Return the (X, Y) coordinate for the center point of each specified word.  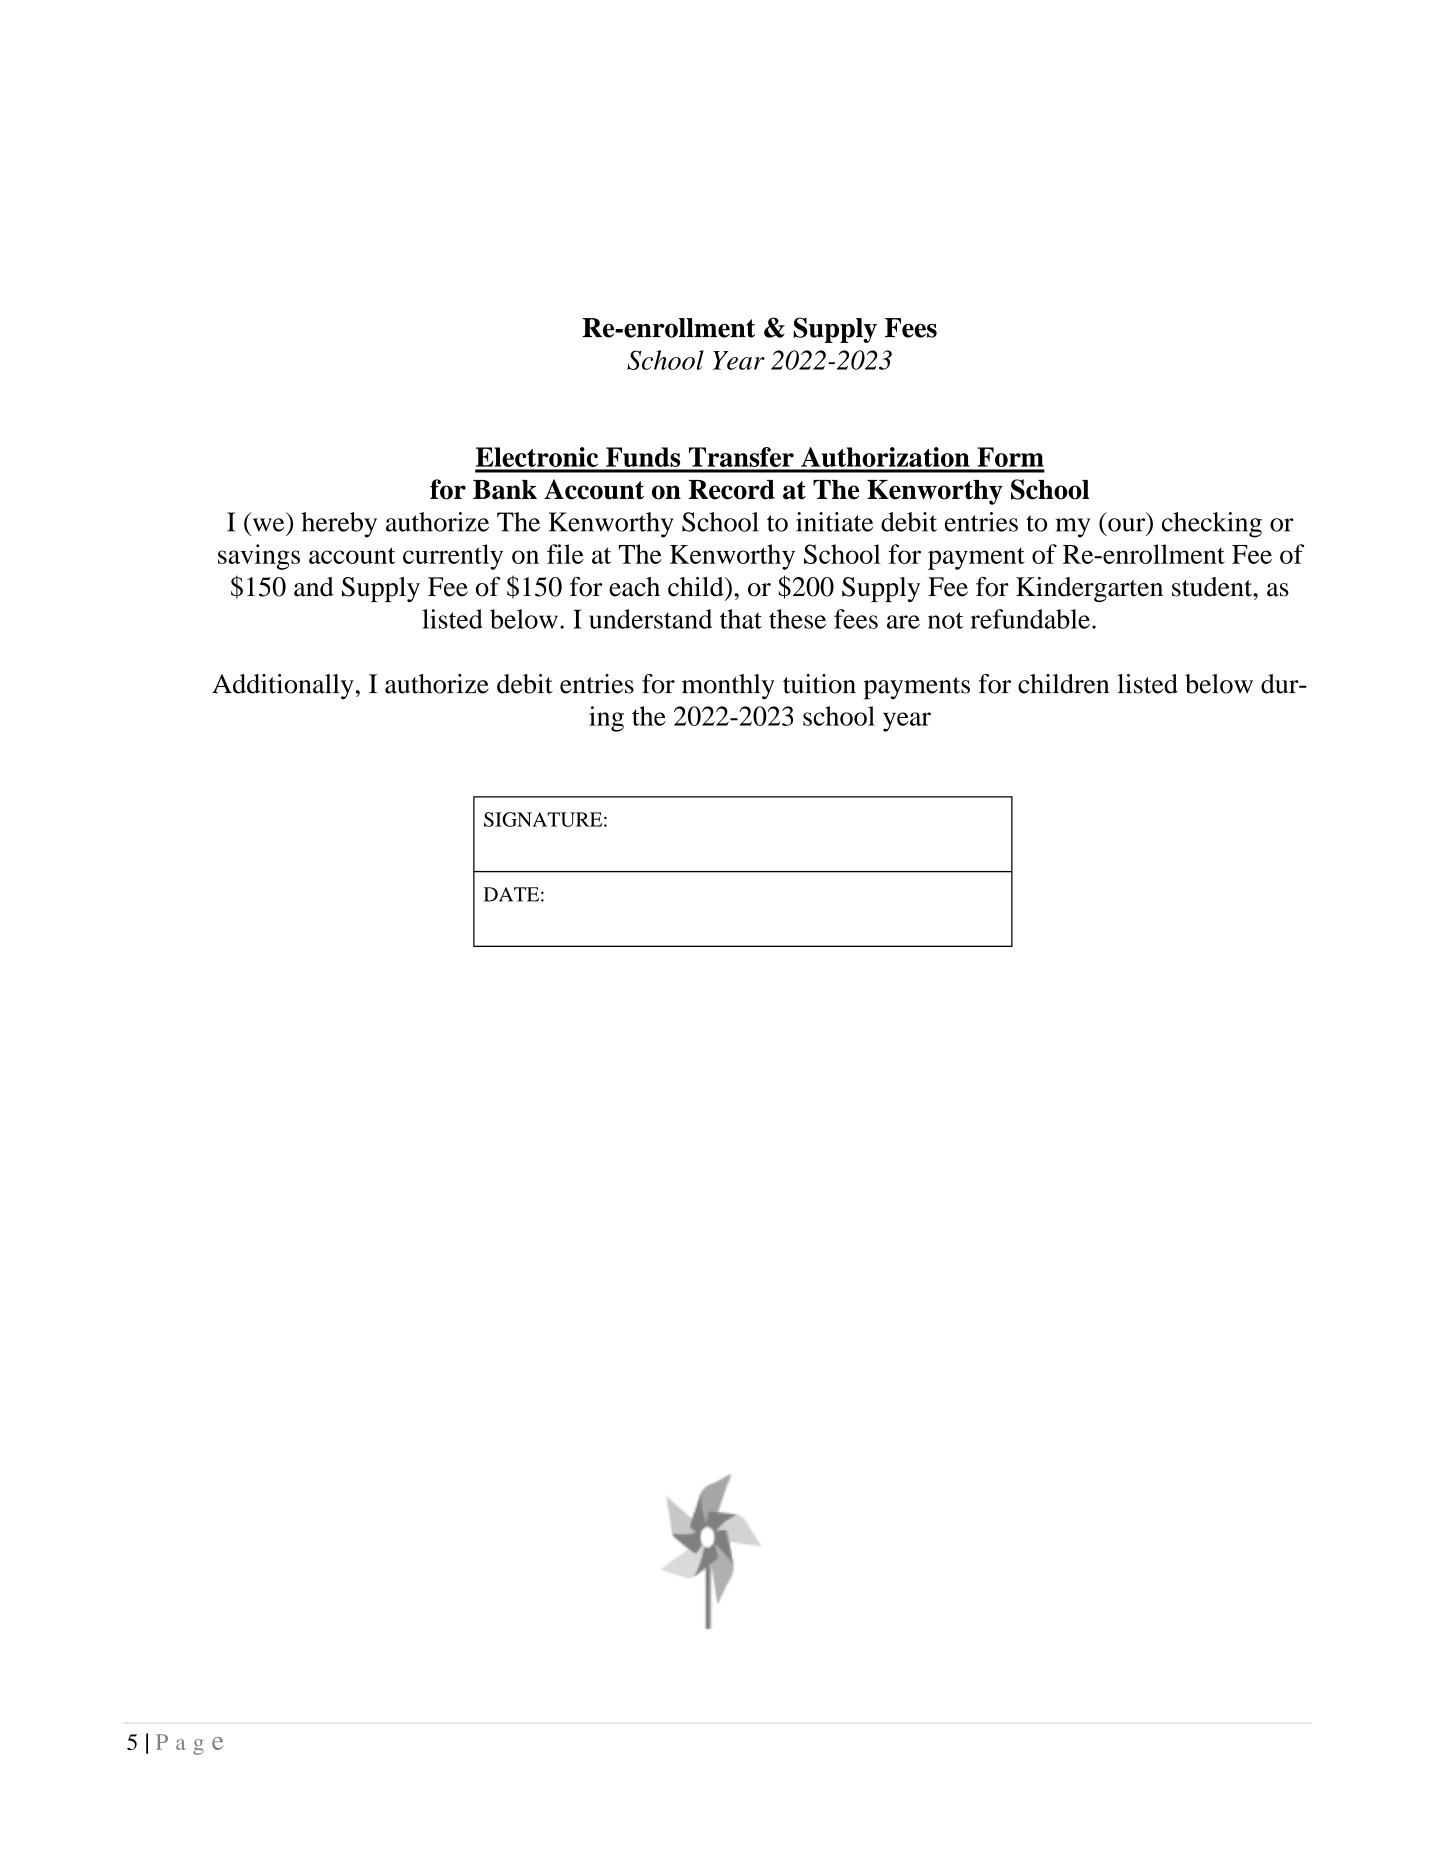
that (741, 619)
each (634, 587)
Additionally (283, 687)
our (1128, 526)
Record (732, 490)
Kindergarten (1089, 589)
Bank (505, 490)
